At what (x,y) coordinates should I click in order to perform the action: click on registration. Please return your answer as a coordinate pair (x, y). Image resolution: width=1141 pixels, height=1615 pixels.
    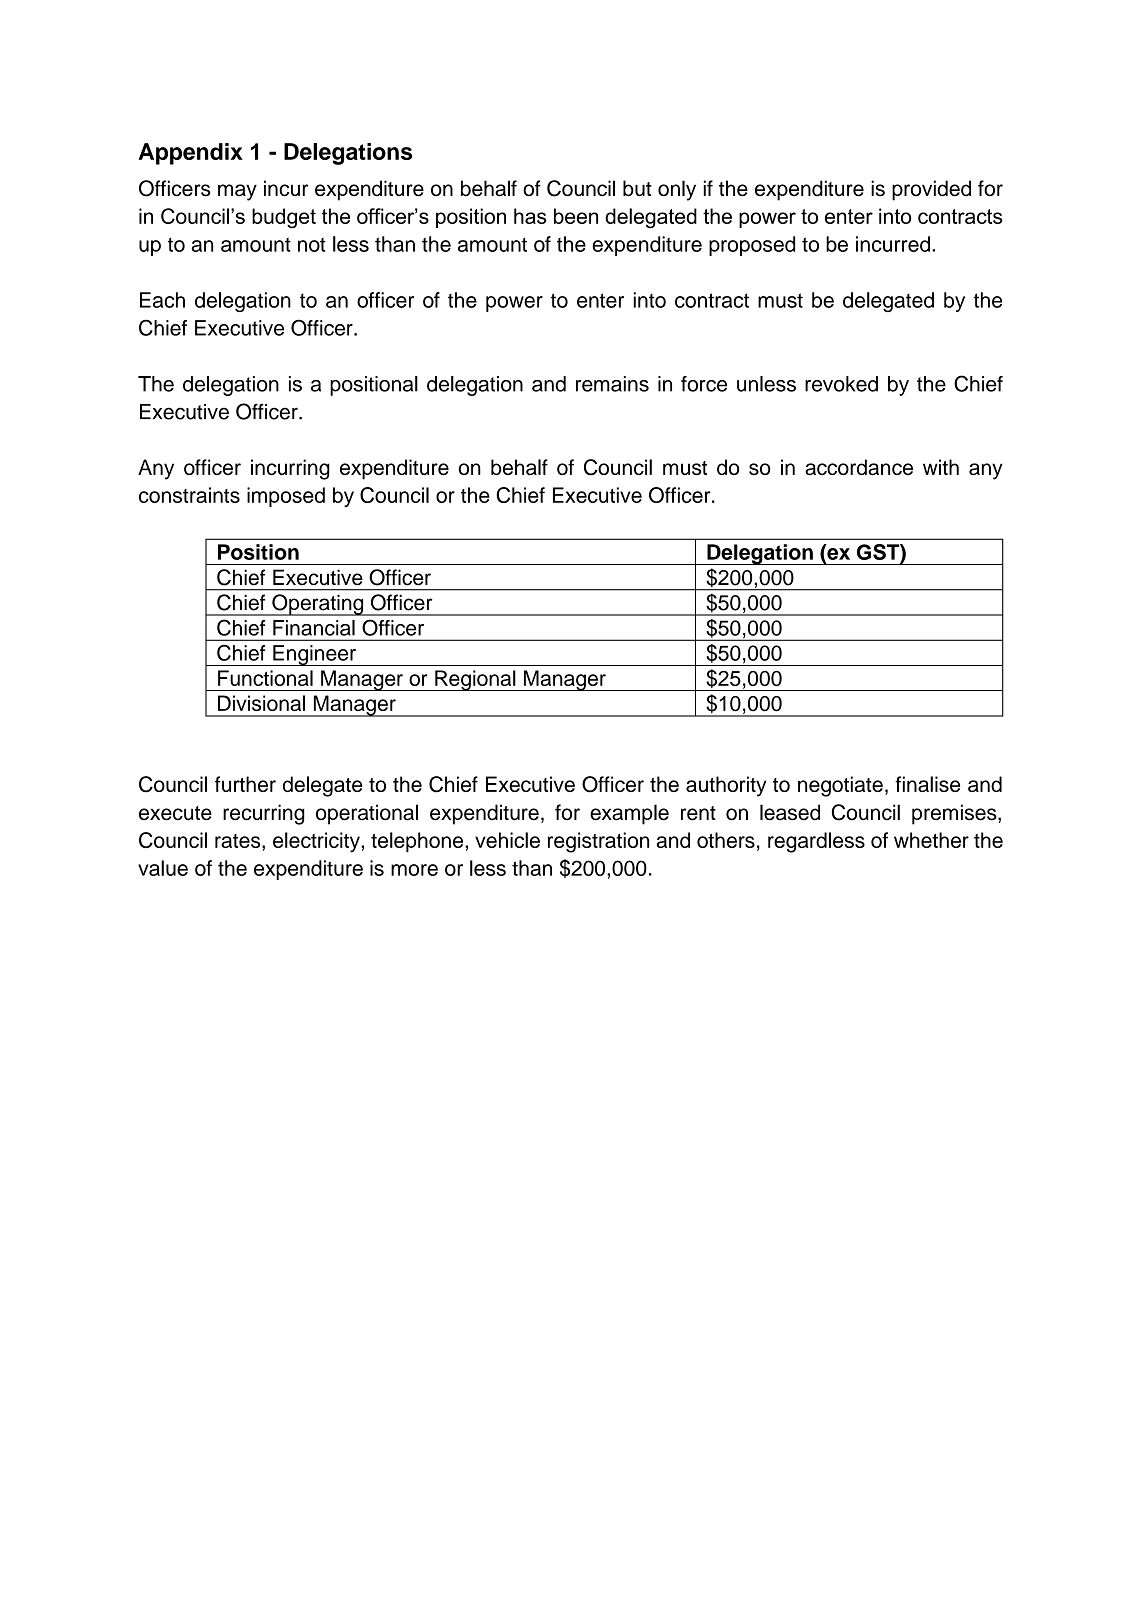
    Looking at the image, I should click on (598, 842).
